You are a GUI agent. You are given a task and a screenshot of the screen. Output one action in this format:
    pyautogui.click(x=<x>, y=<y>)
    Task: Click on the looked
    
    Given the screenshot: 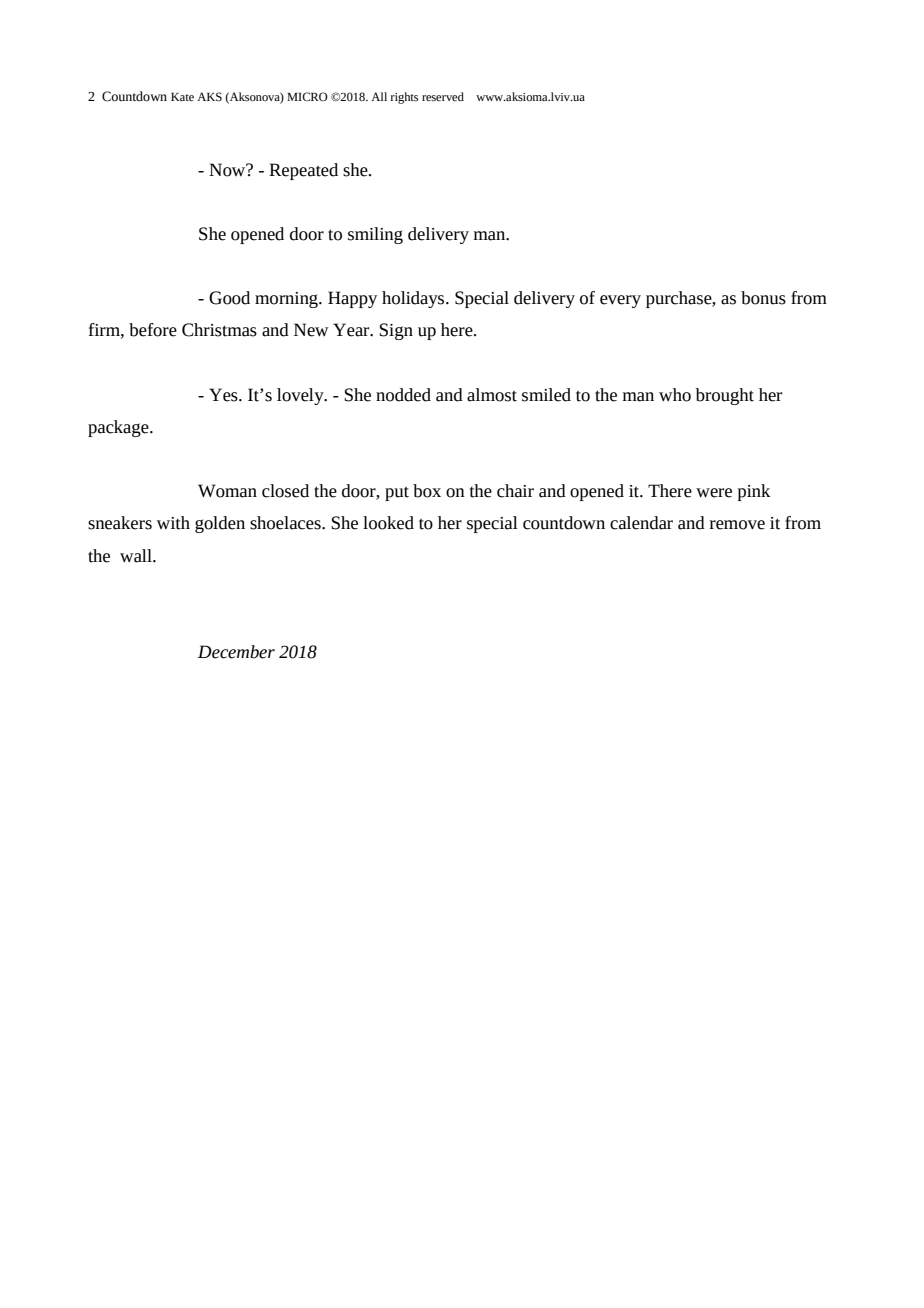 What is the action you would take?
    pyautogui.click(x=388, y=523)
